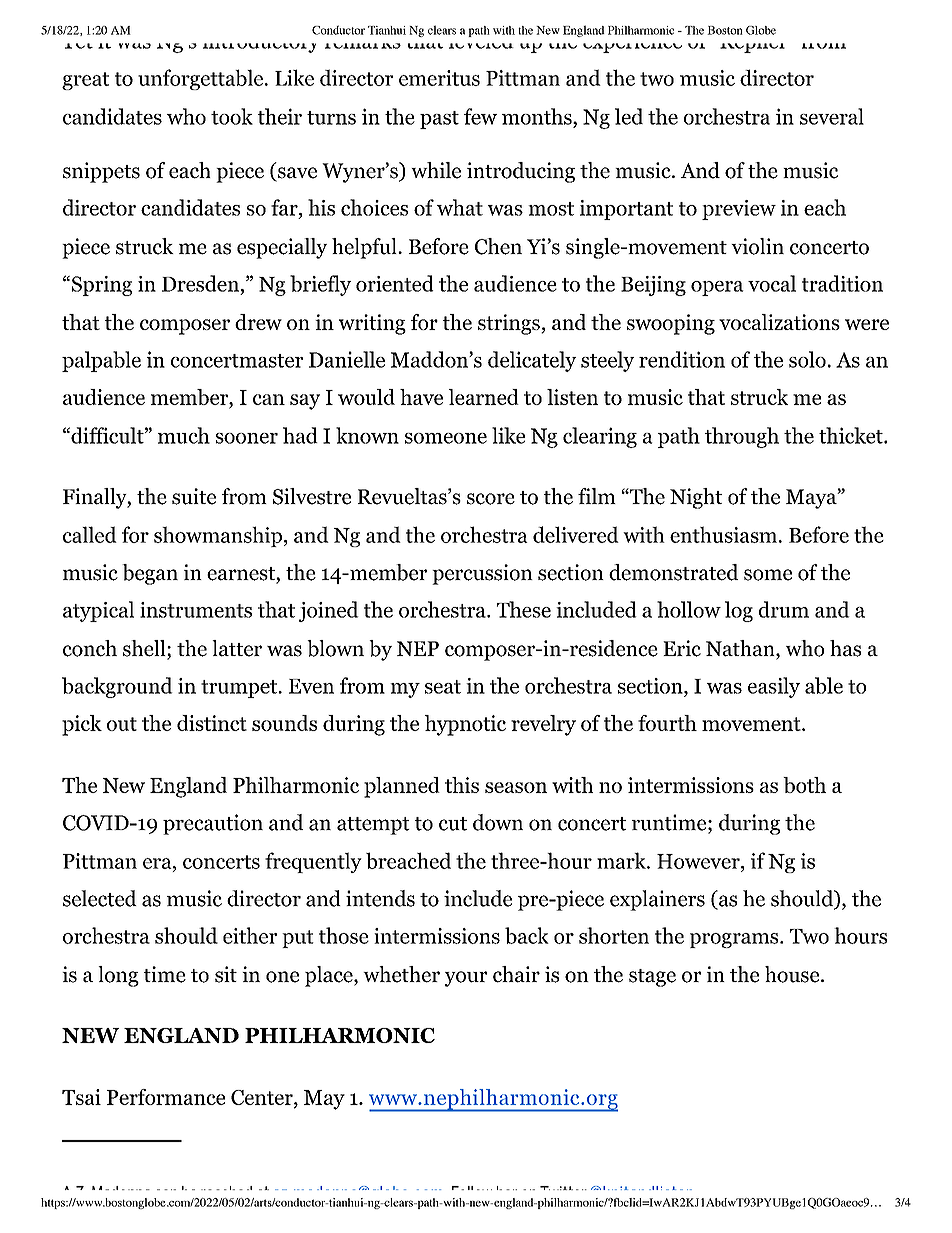 Image resolution: width=952 pixels, height=1233 pixels. Describe the element at coordinates (832, 116) in the image. I see `several` at that location.
